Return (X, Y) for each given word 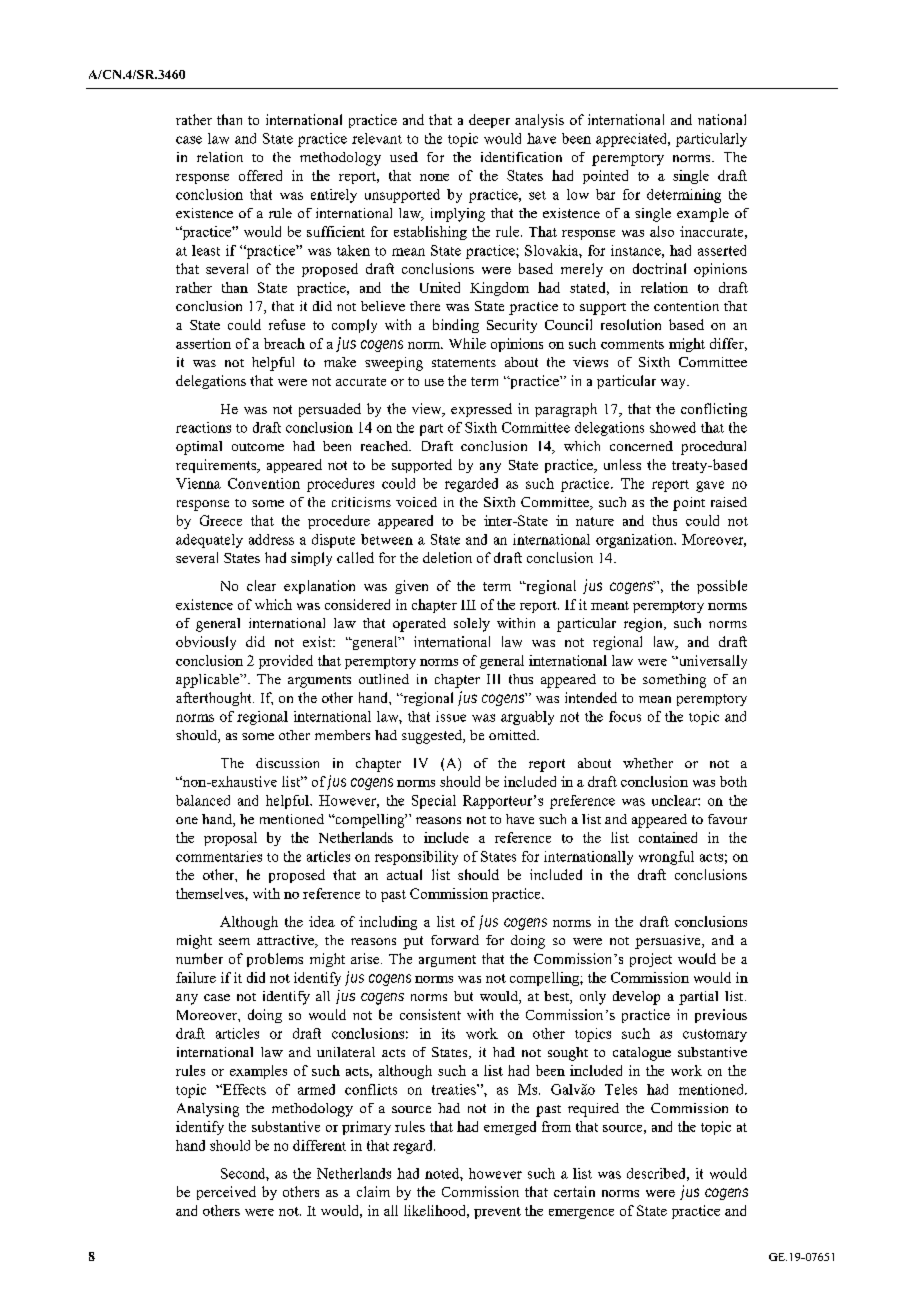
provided (286, 662)
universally (712, 662)
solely (472, 625)
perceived (226, 1193)
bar (605, 194)
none (434, 177)
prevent (497, 1213)
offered (260, 175)
